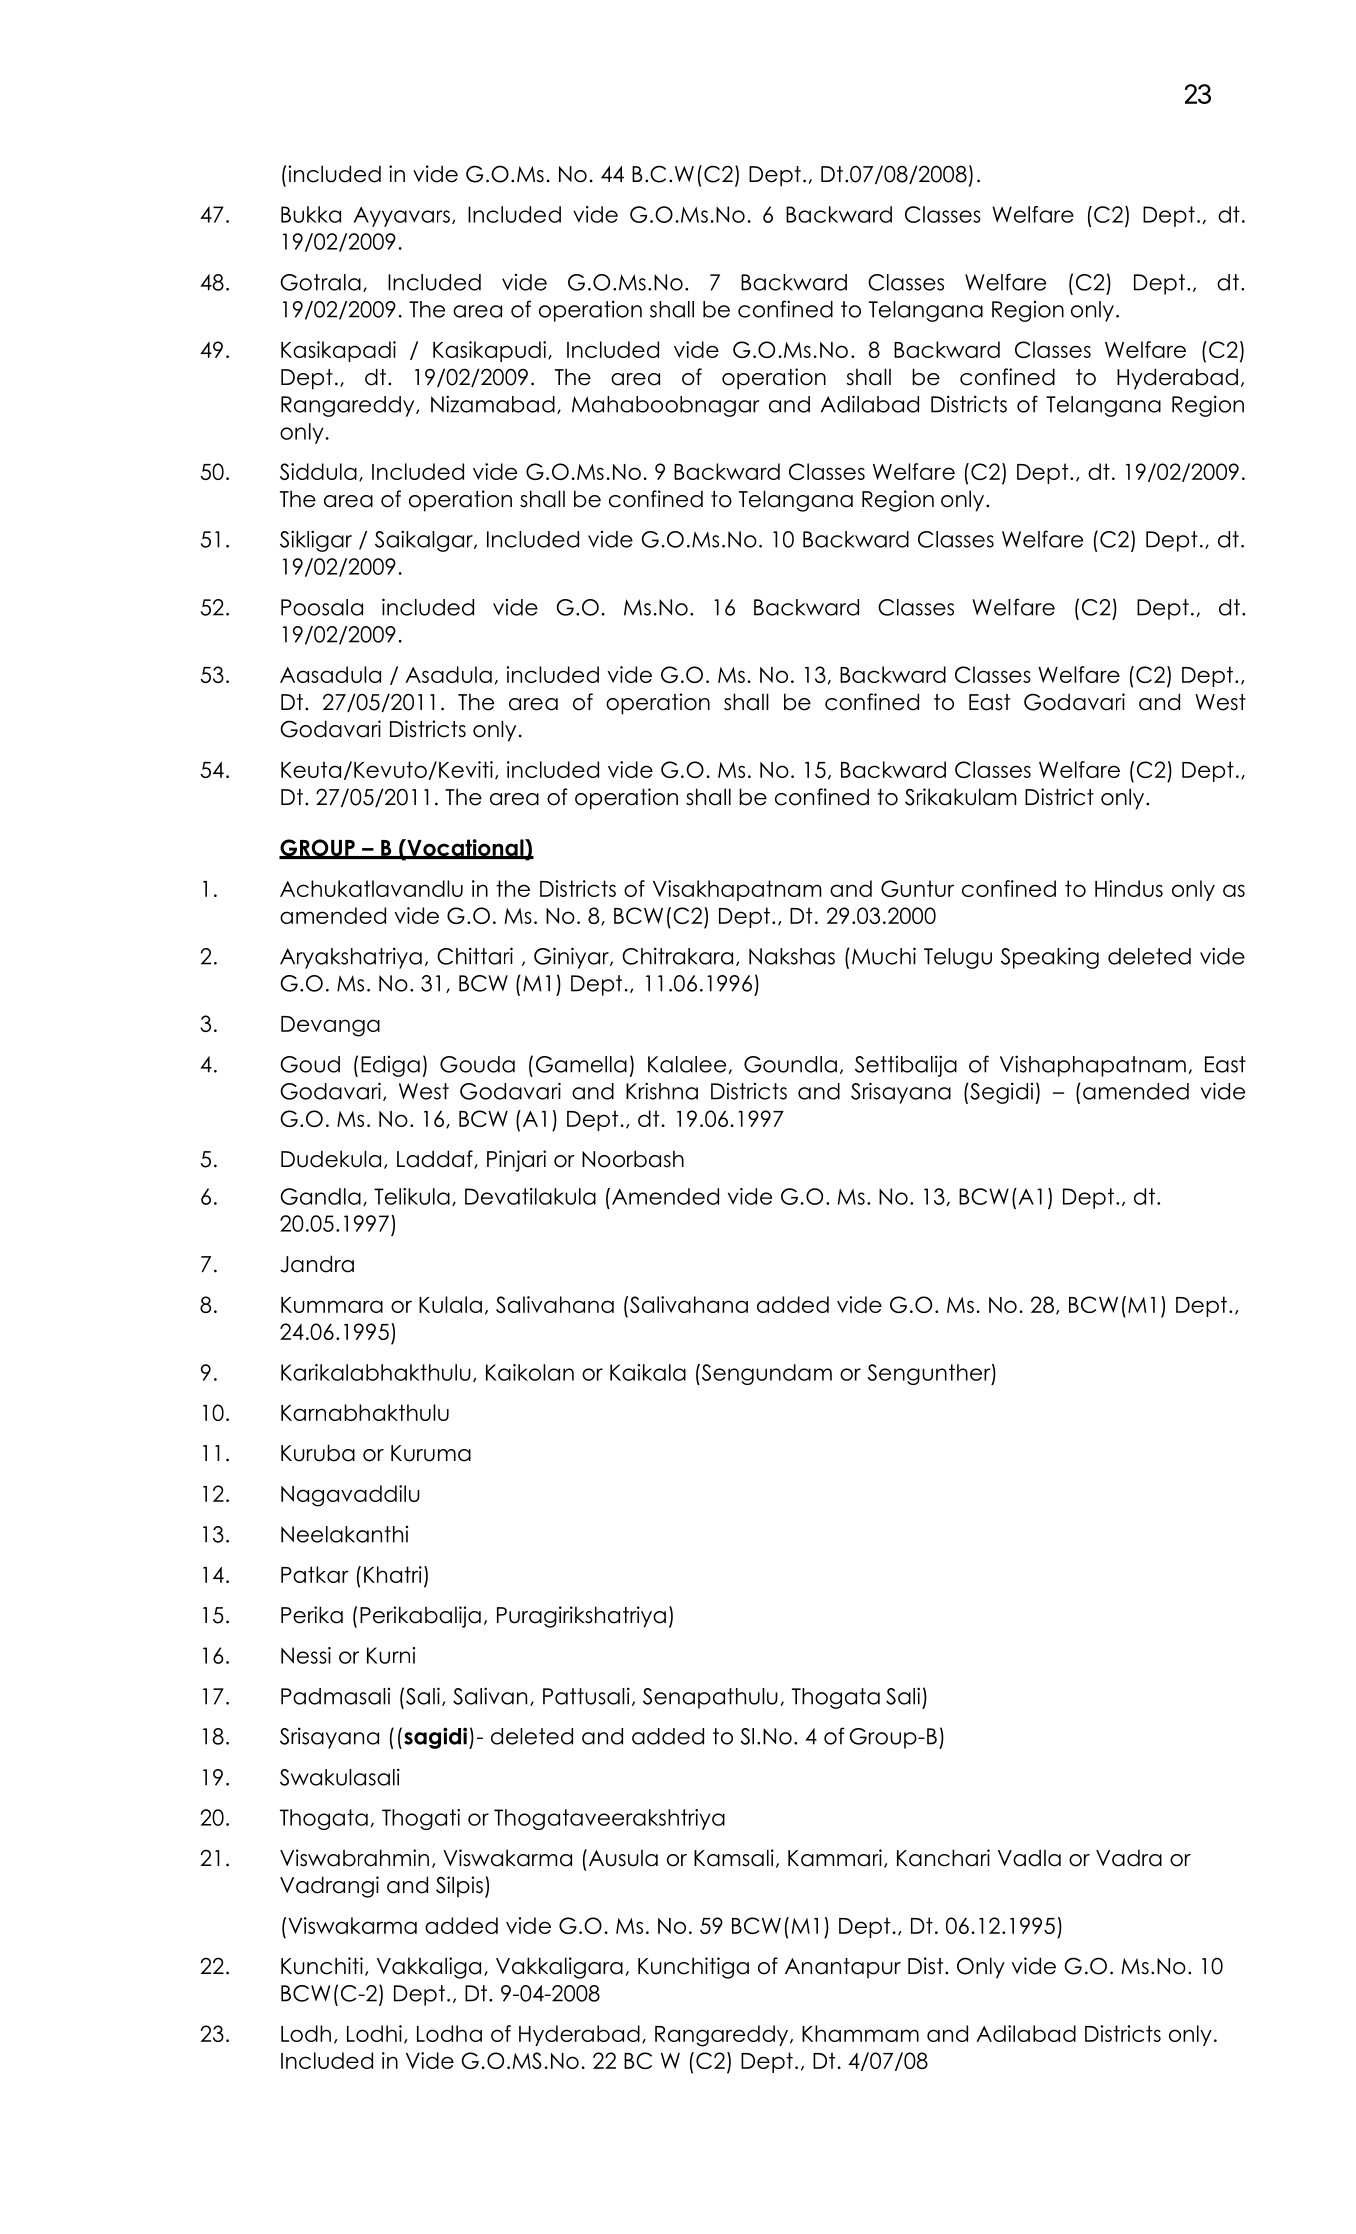 The image size is (1356, 2234). What do you see at coordinates (958, 958) in the screenshot?
I see `Telugu` at bounding box center [958, 958].
